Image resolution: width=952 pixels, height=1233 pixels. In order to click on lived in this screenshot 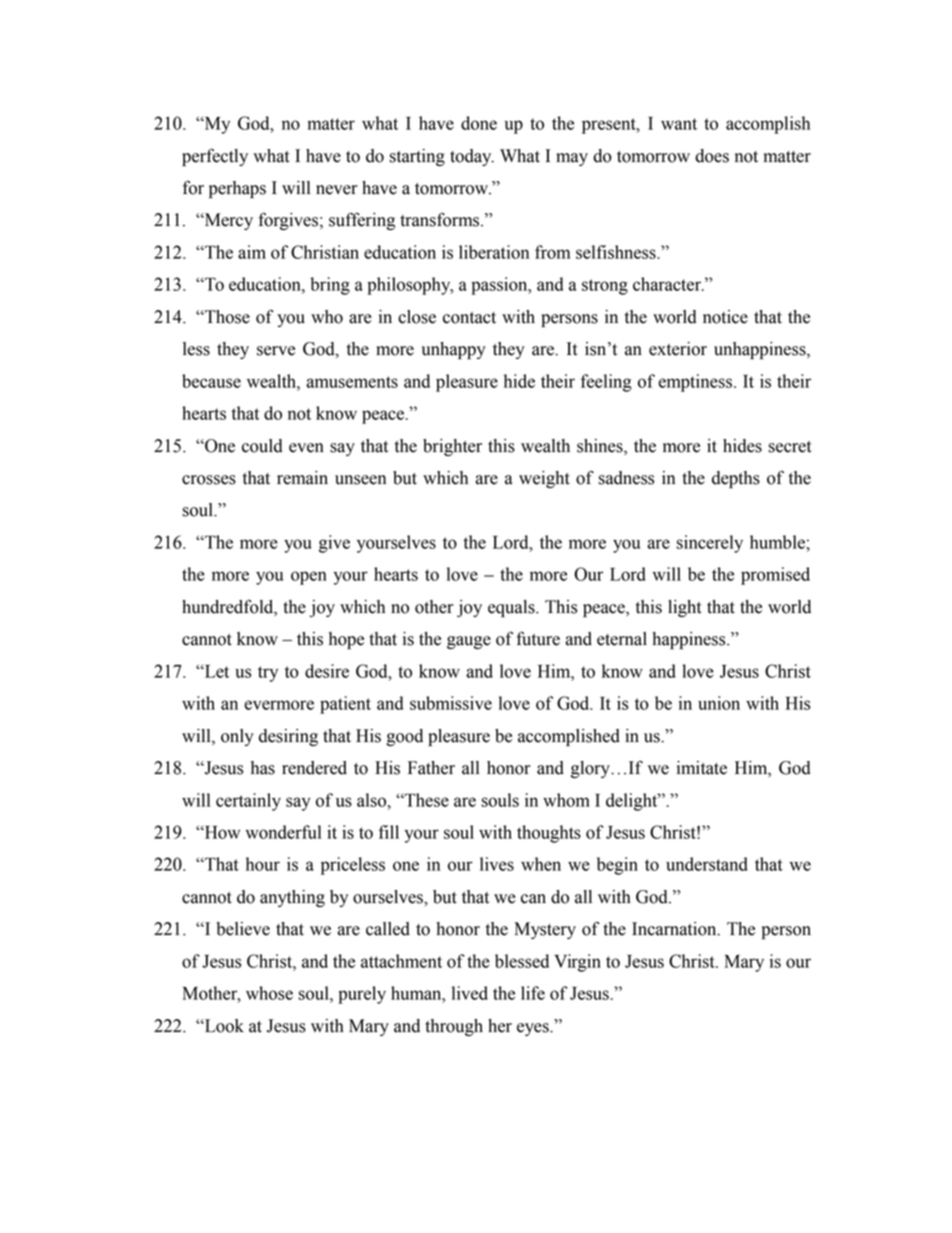, I will do `click(470, 993)`.
